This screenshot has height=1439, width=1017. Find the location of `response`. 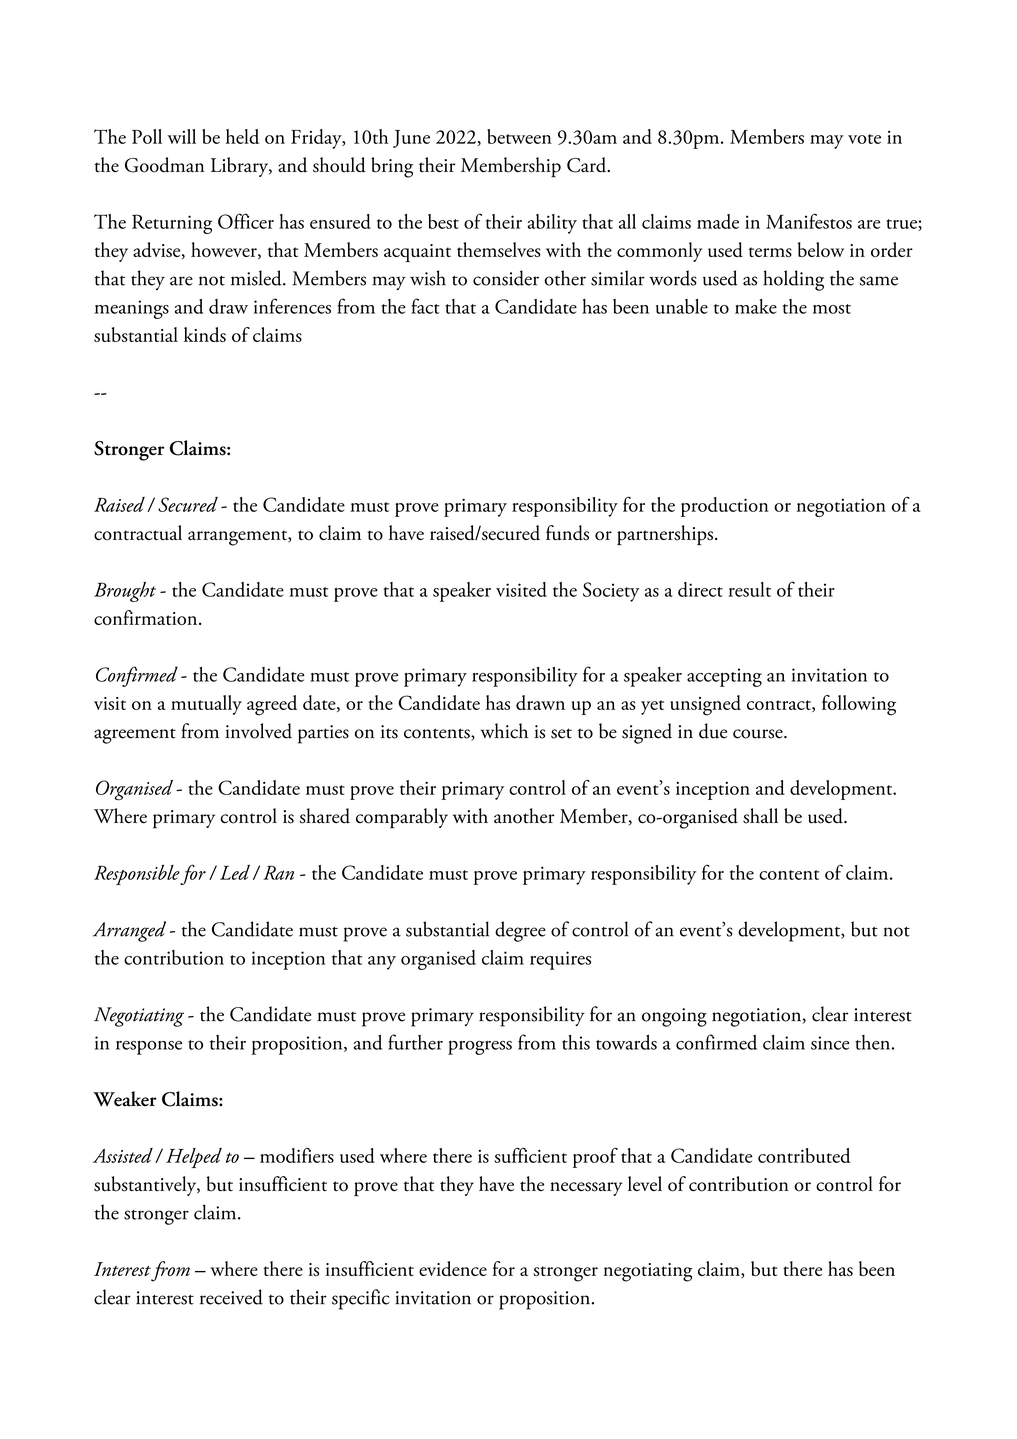

response is located at coordinates (149, 1047).
